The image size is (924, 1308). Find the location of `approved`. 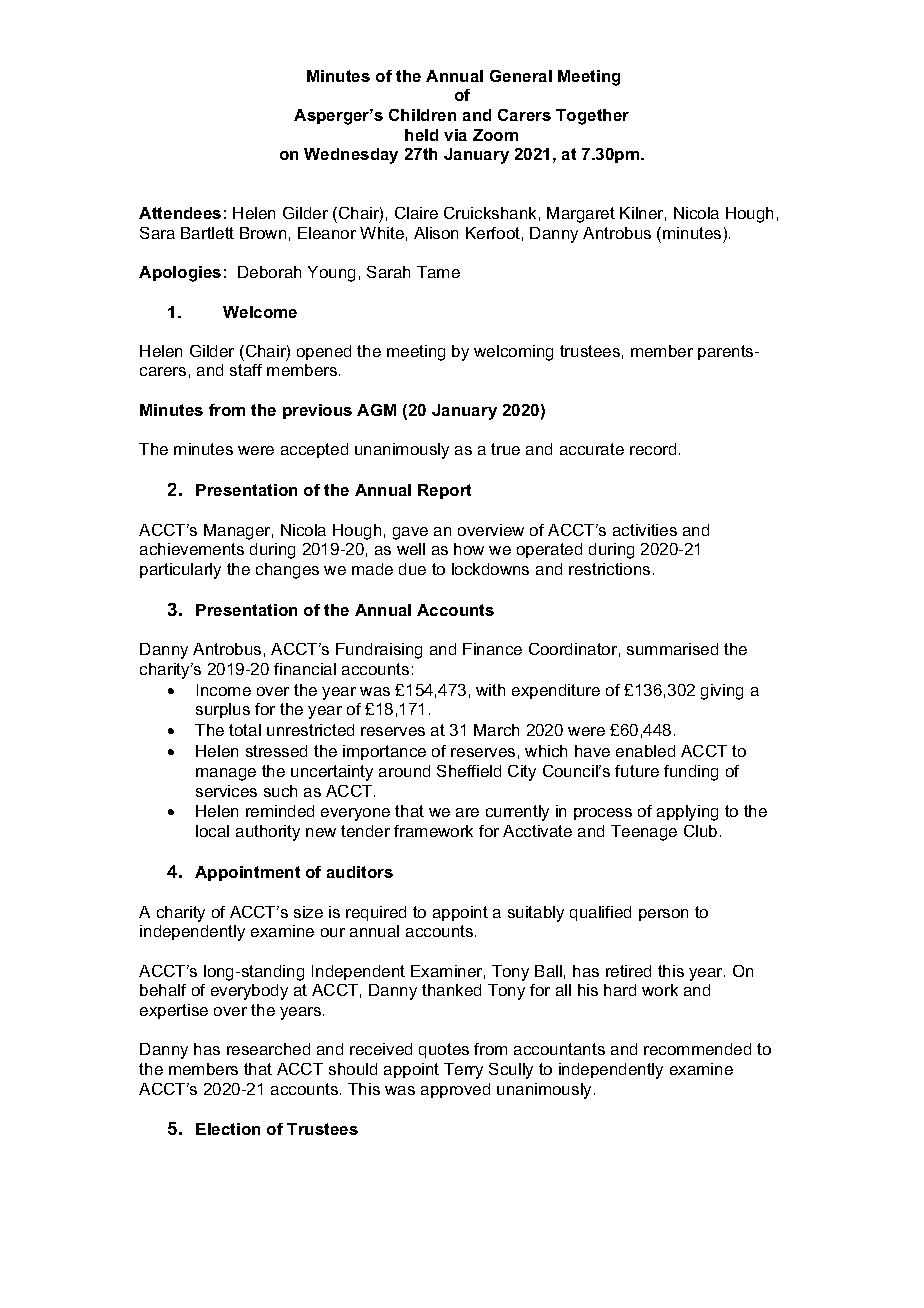

approved is located at coordinates (455, 1090).
